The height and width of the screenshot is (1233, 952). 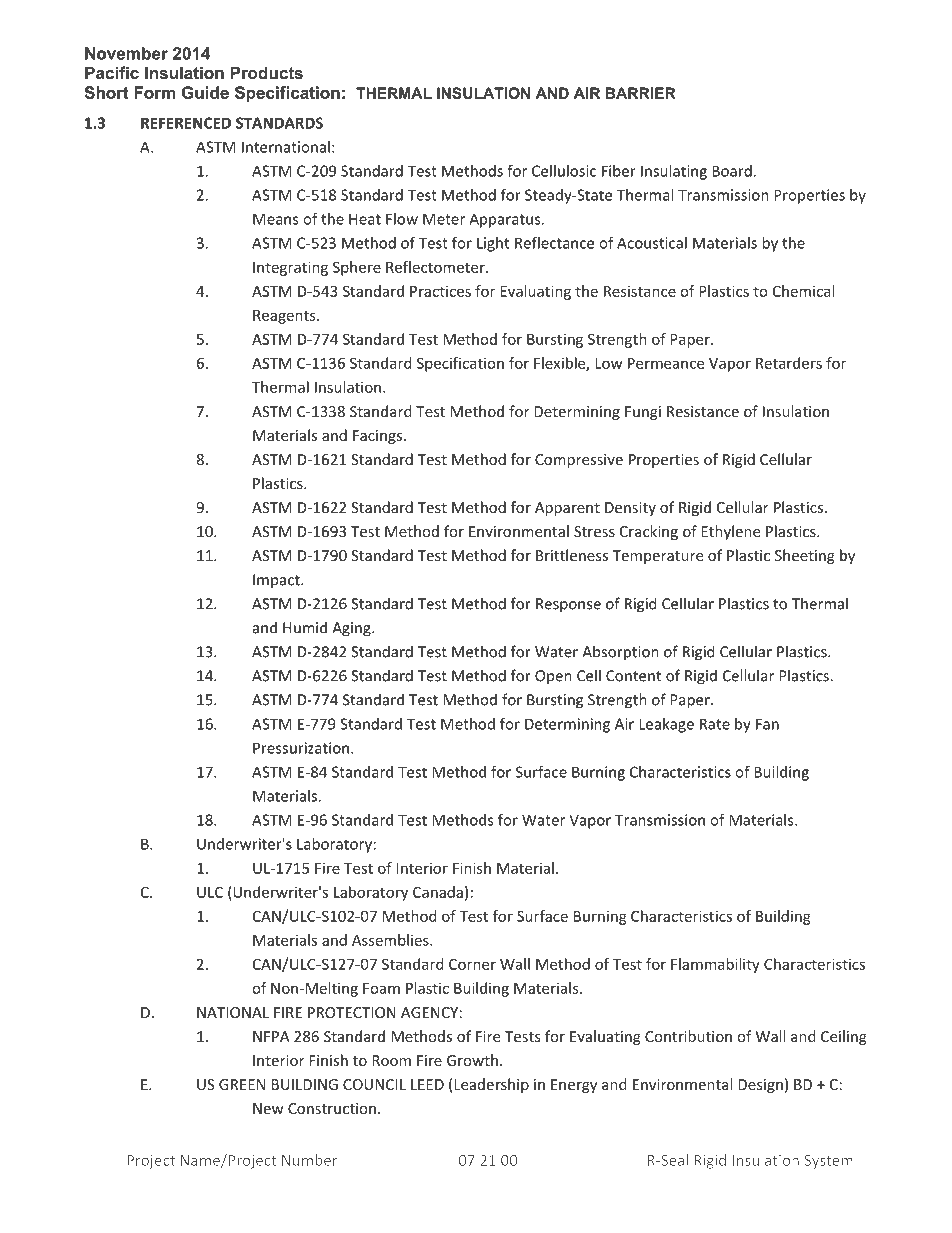 I want to click on Impact, so click(x=277, y=581).
